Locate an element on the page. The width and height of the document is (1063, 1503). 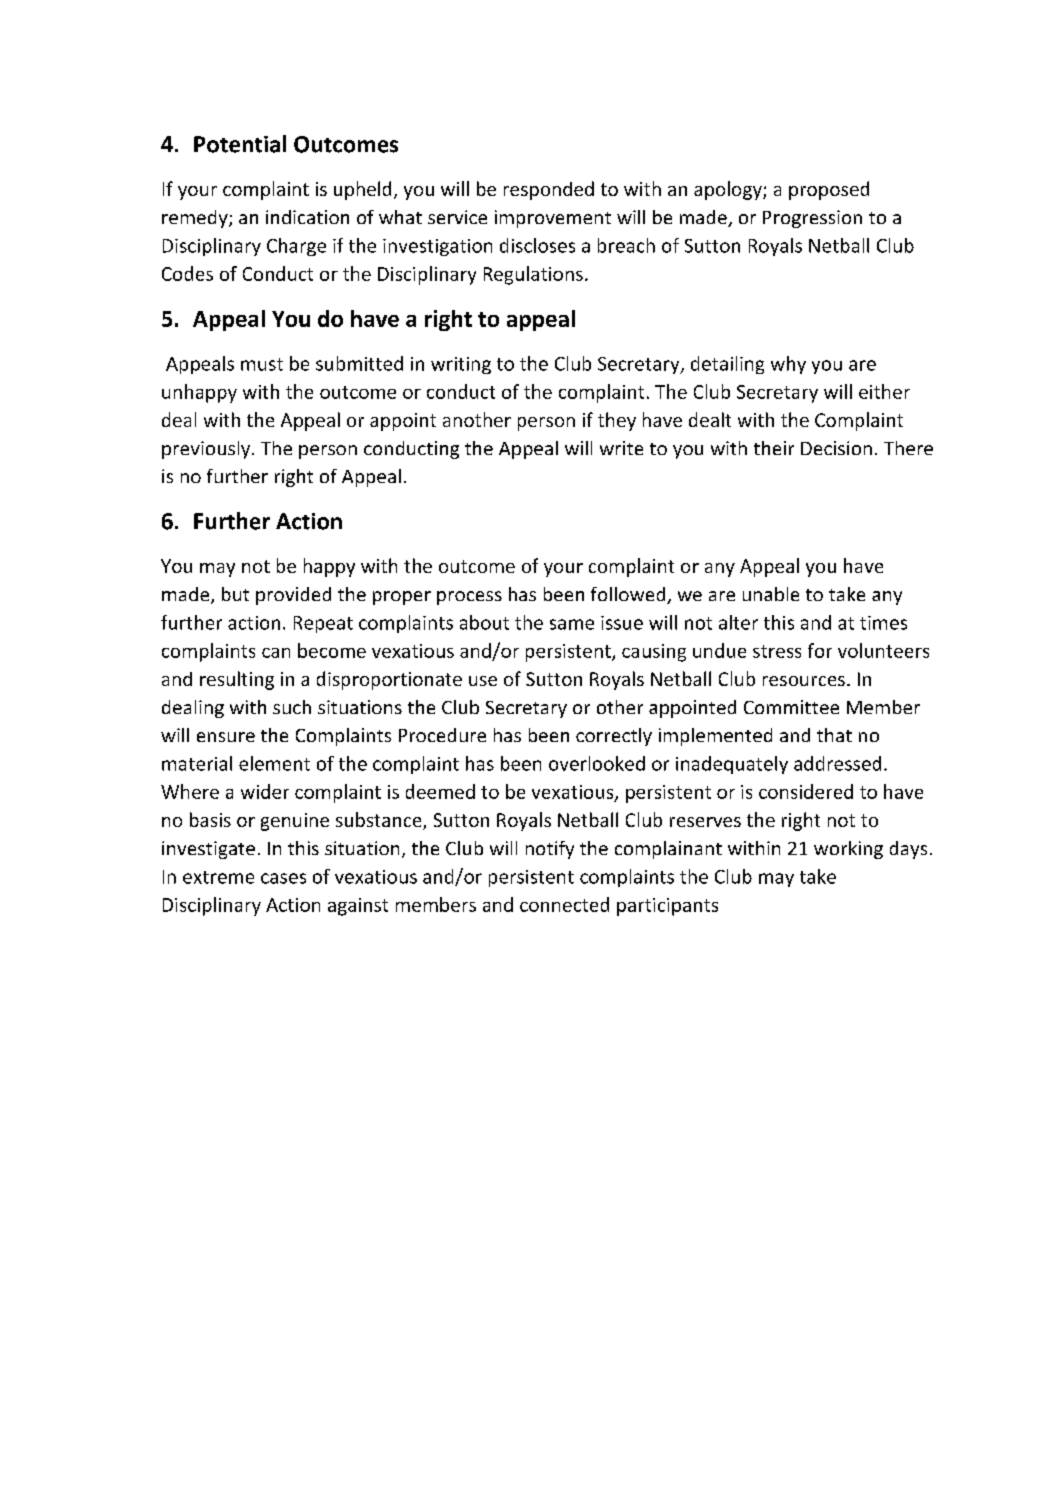
cases is located at coordinates (283, 878).
